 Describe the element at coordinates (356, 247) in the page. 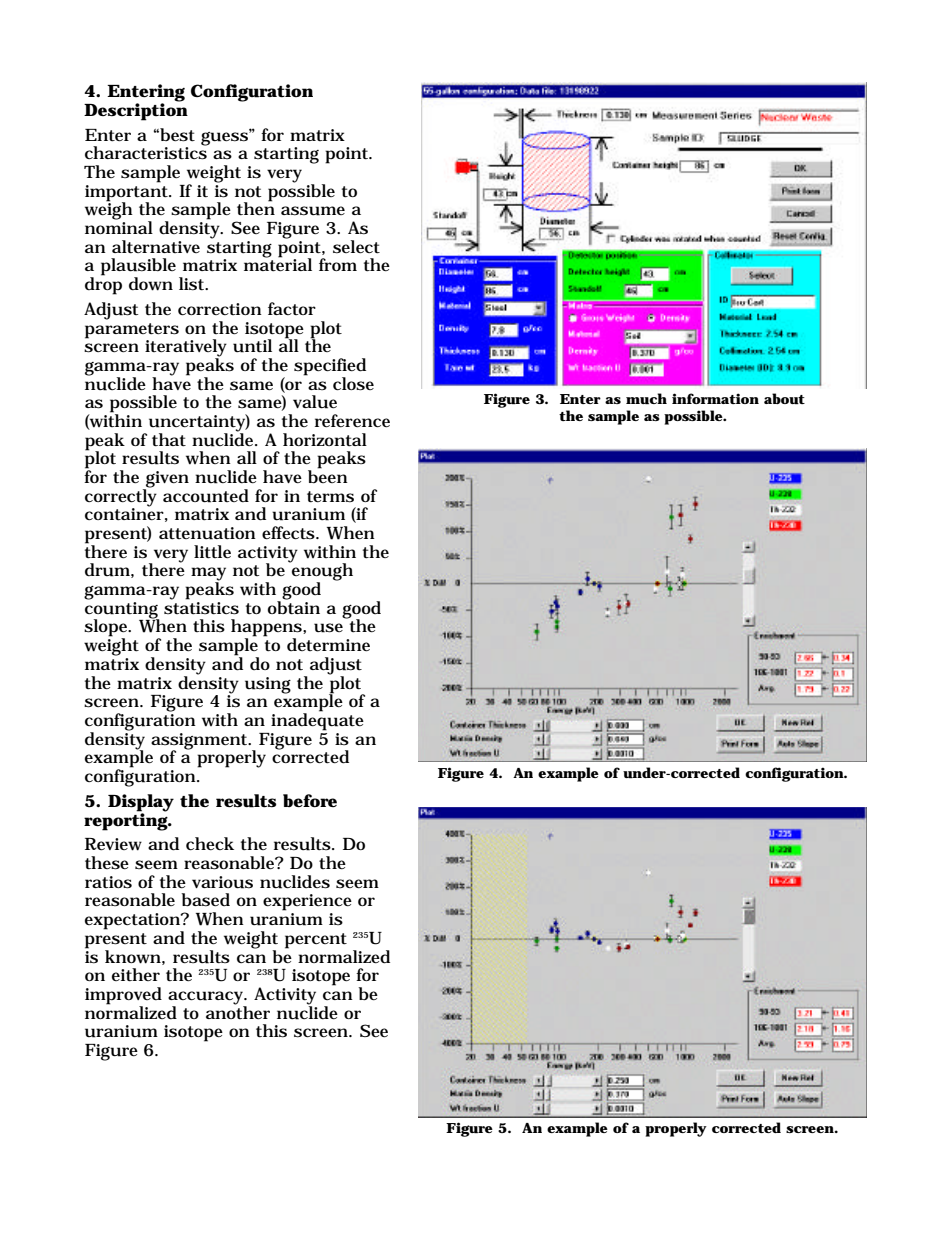

I see `select` at that location.
